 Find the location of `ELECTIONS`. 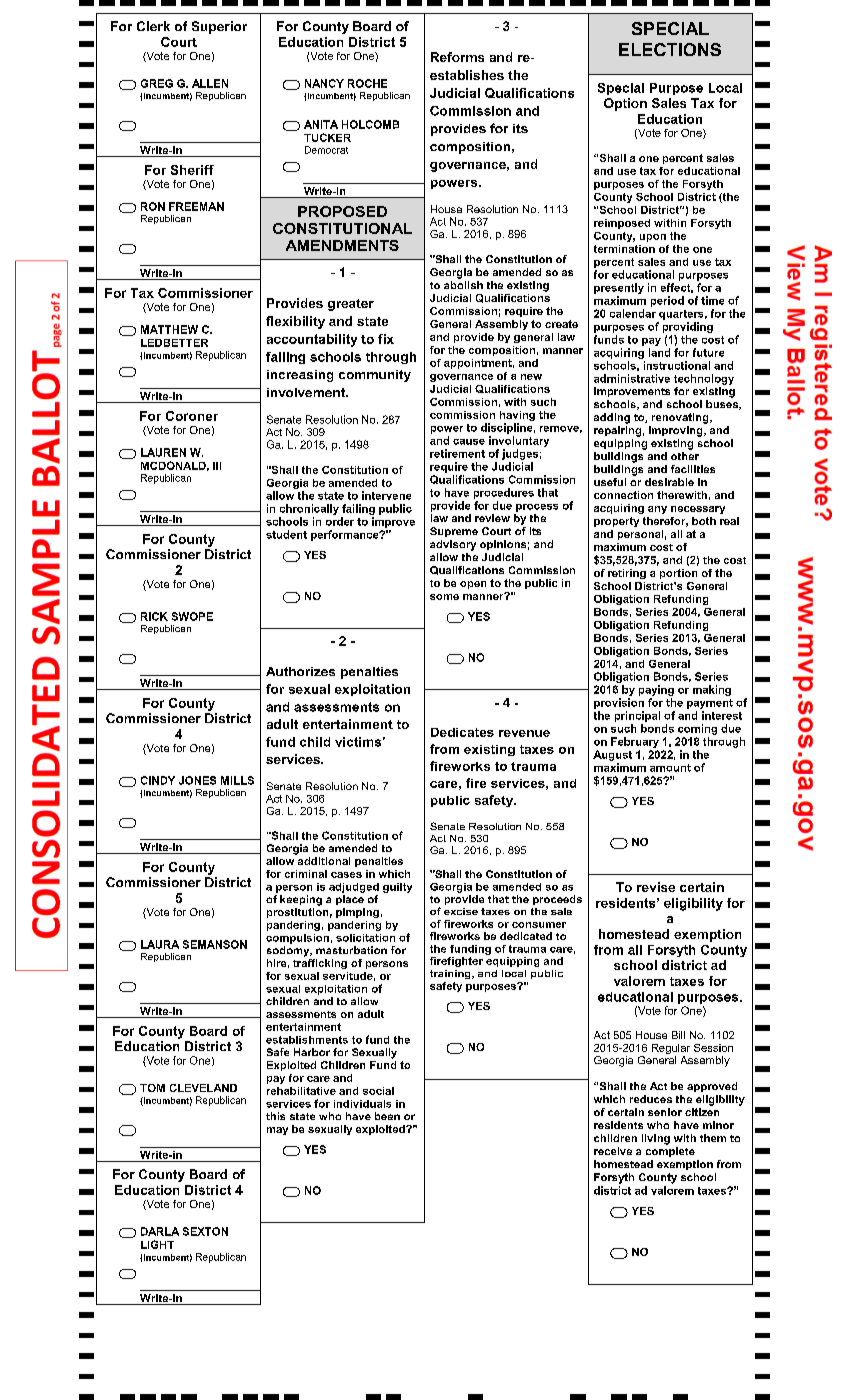

ELECTIONS is located at coordinates (670, 49).
